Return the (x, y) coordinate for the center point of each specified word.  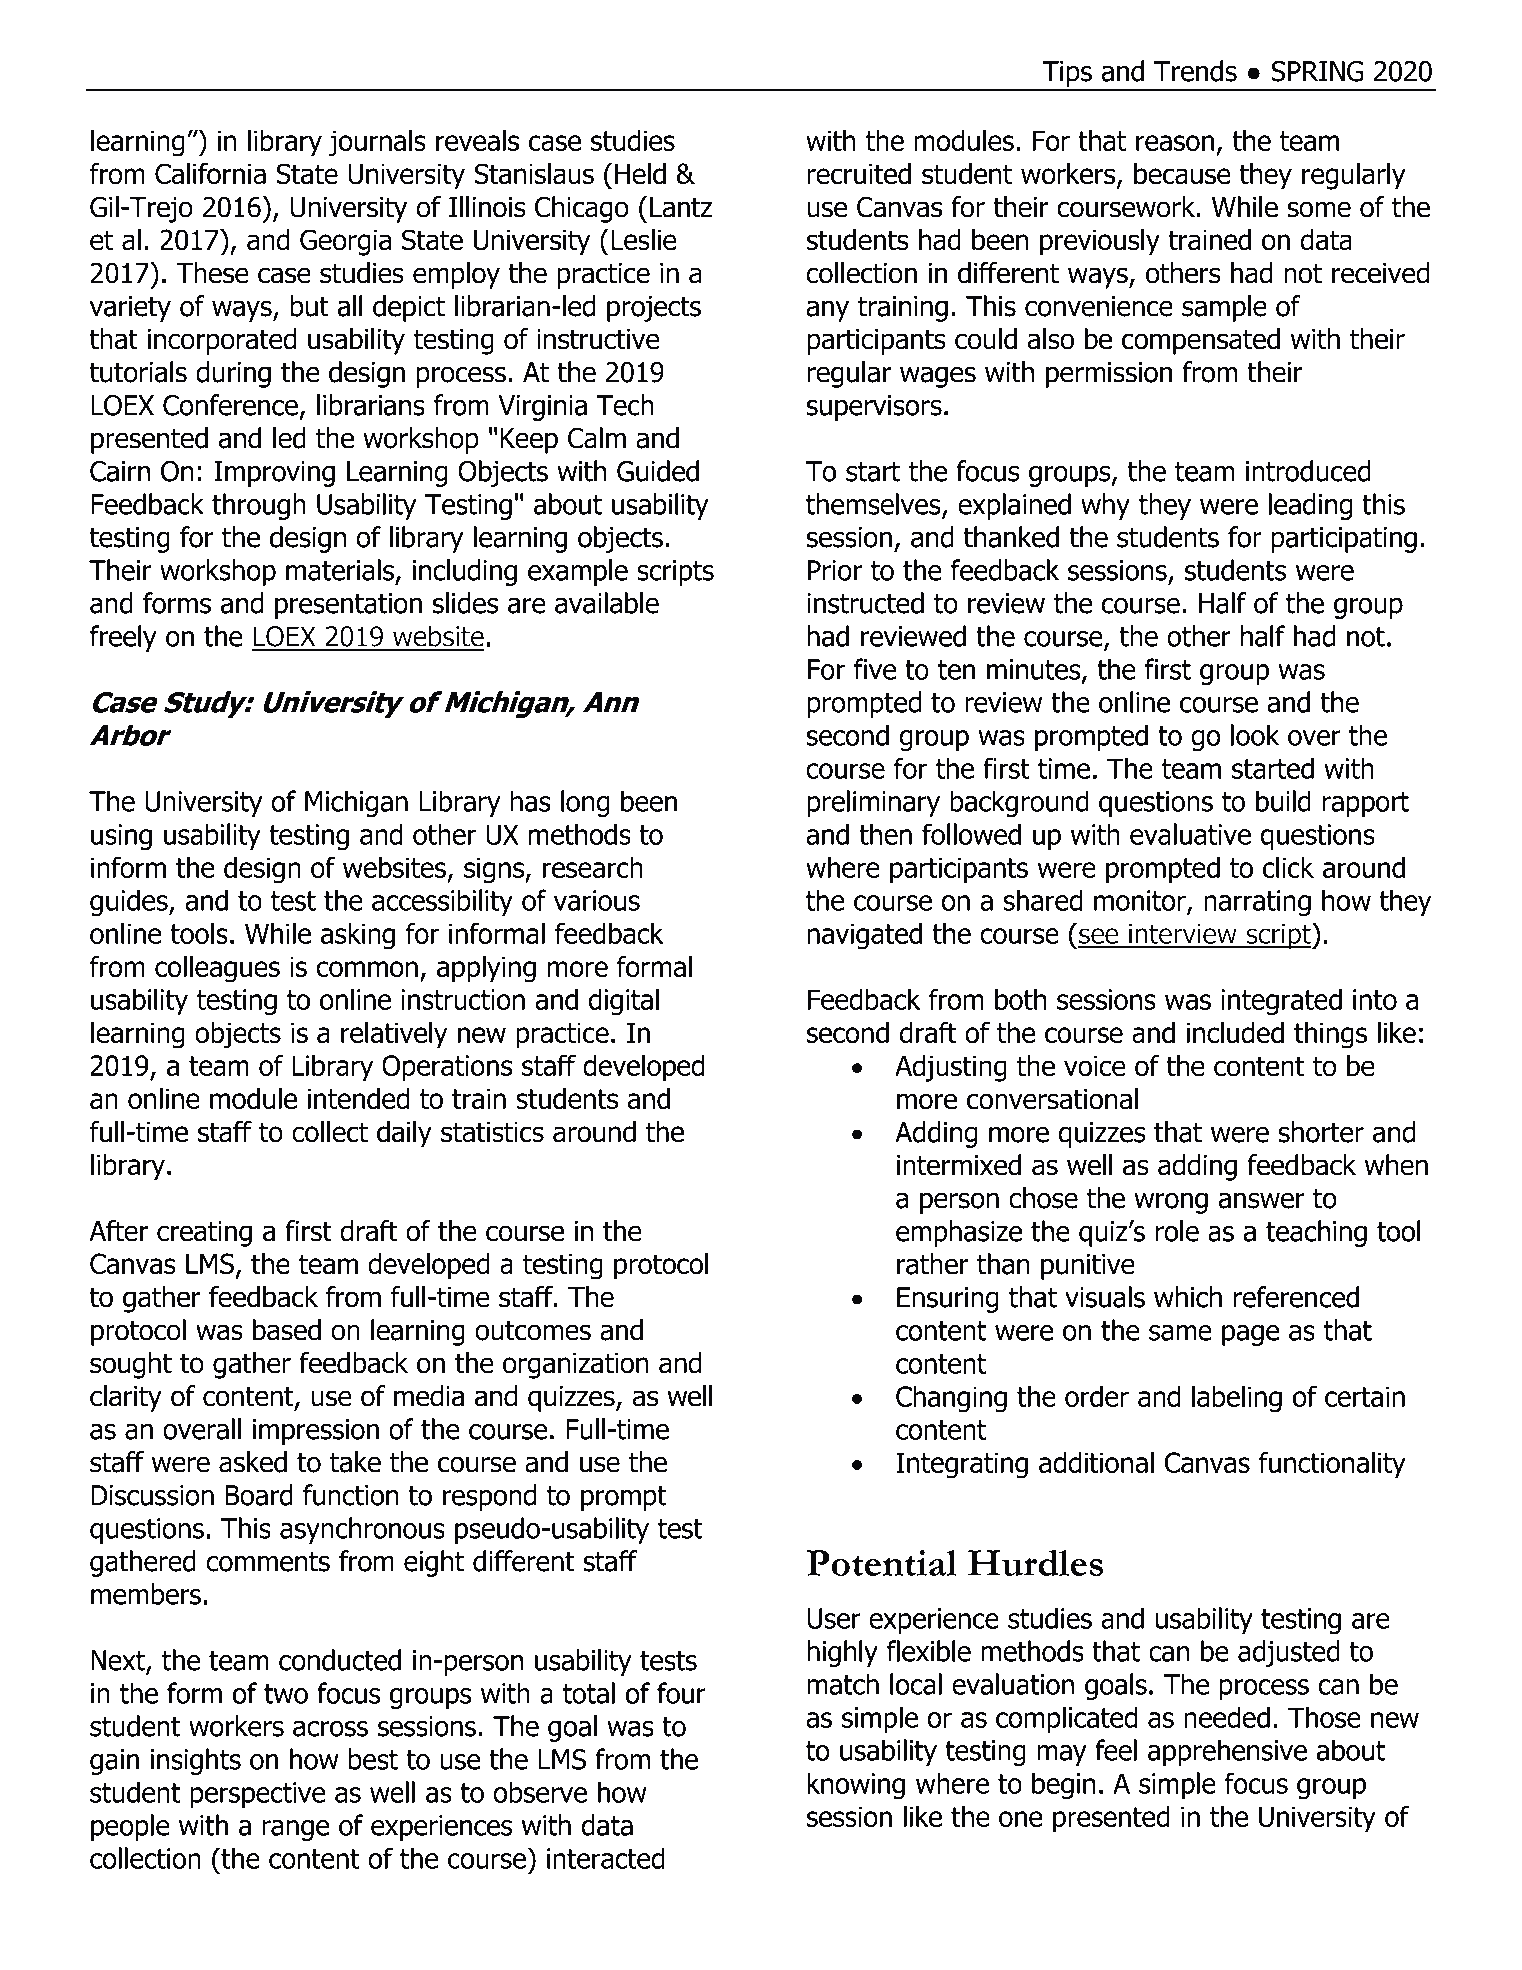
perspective (258, 1795)
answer (1261, 1200)
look (1255, 735)
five (875, 669)
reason (1175, 143)
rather (932, 1264)
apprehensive (1227, 1752)
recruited (859, 174)
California (210, 174)
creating (204, 1234)
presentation (348, 606)
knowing (856, 1786)
